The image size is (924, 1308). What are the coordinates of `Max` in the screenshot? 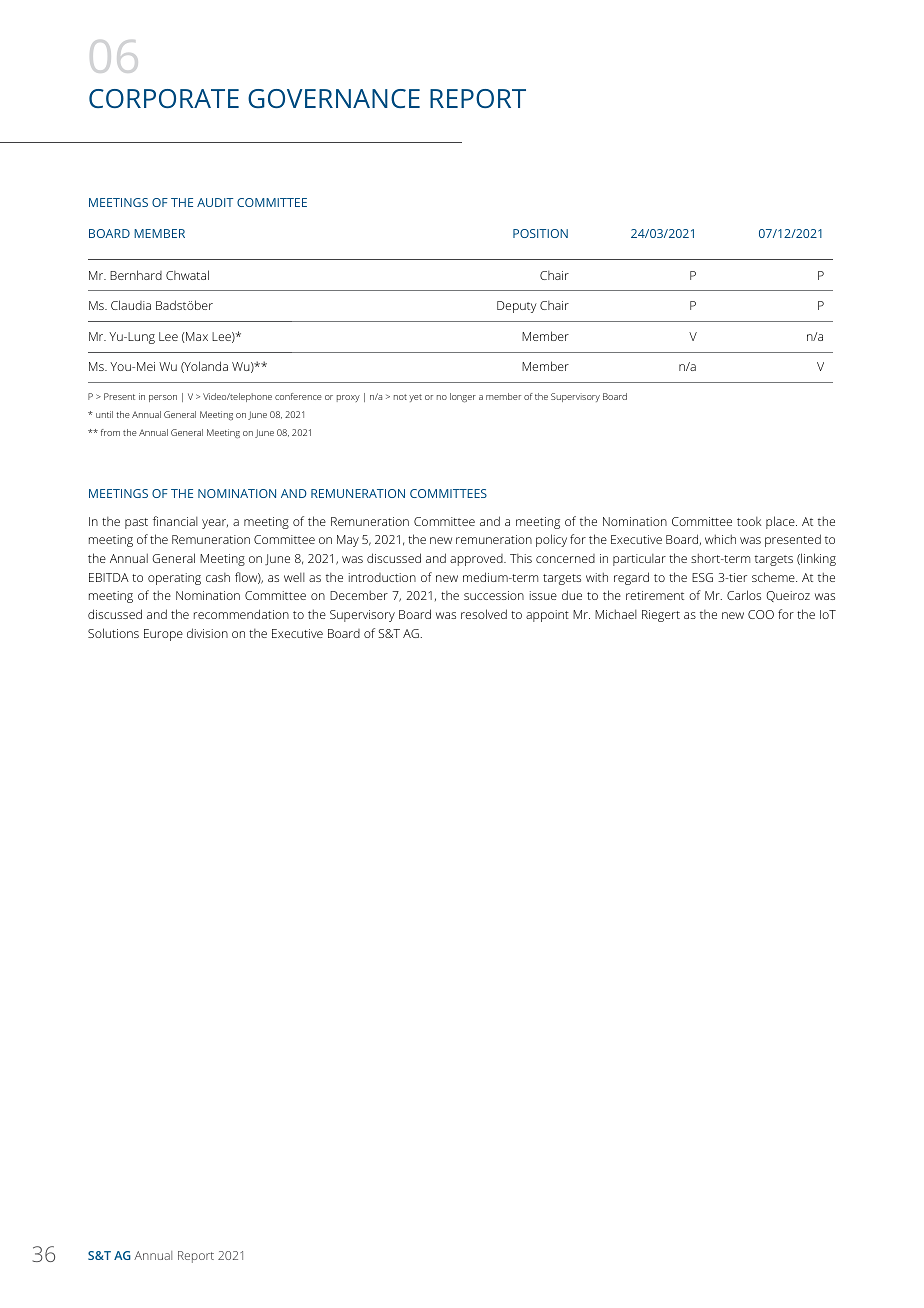 It's located at (197, 336).
